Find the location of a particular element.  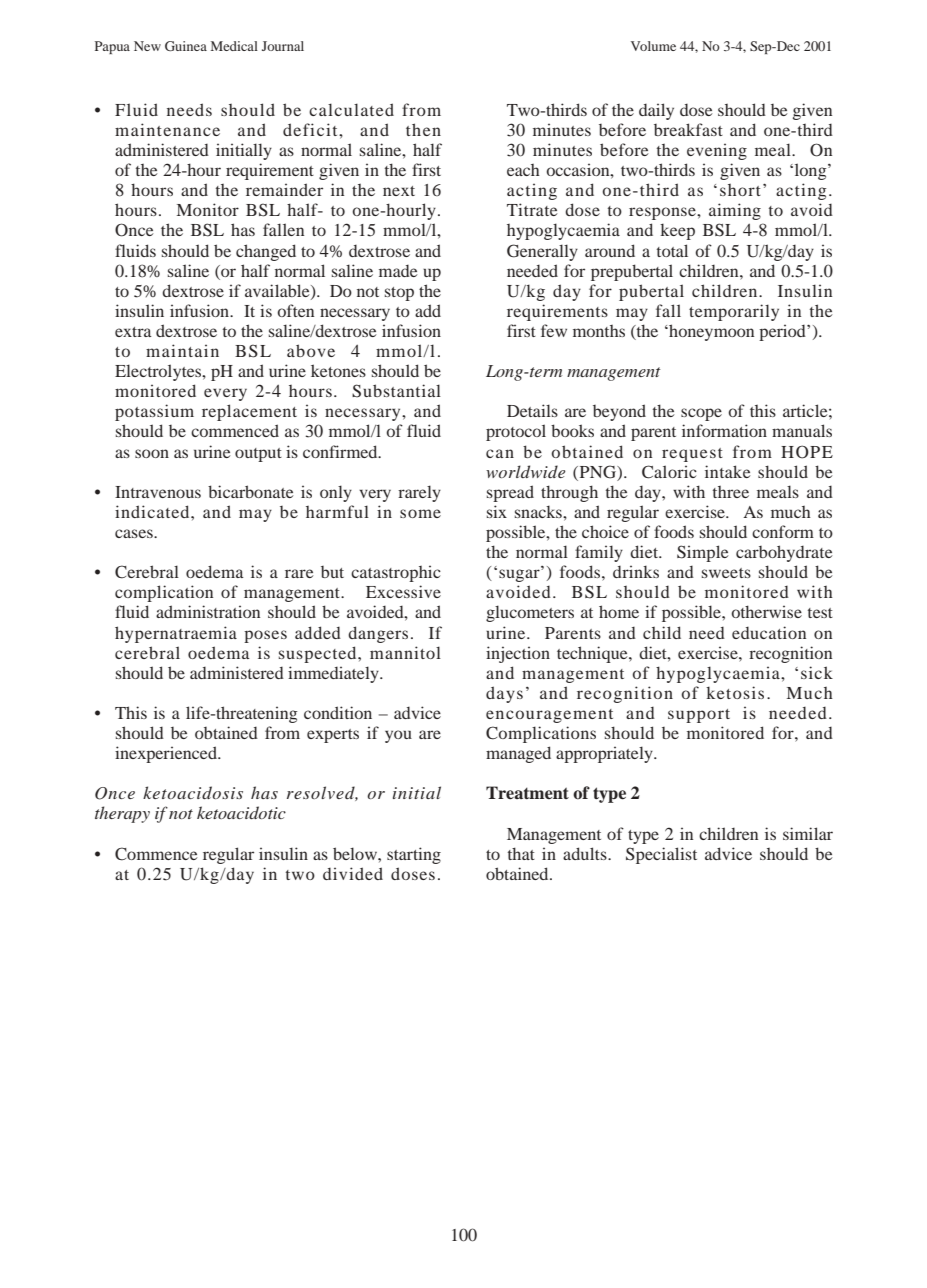

soon is located at coordinates (152, 453).
